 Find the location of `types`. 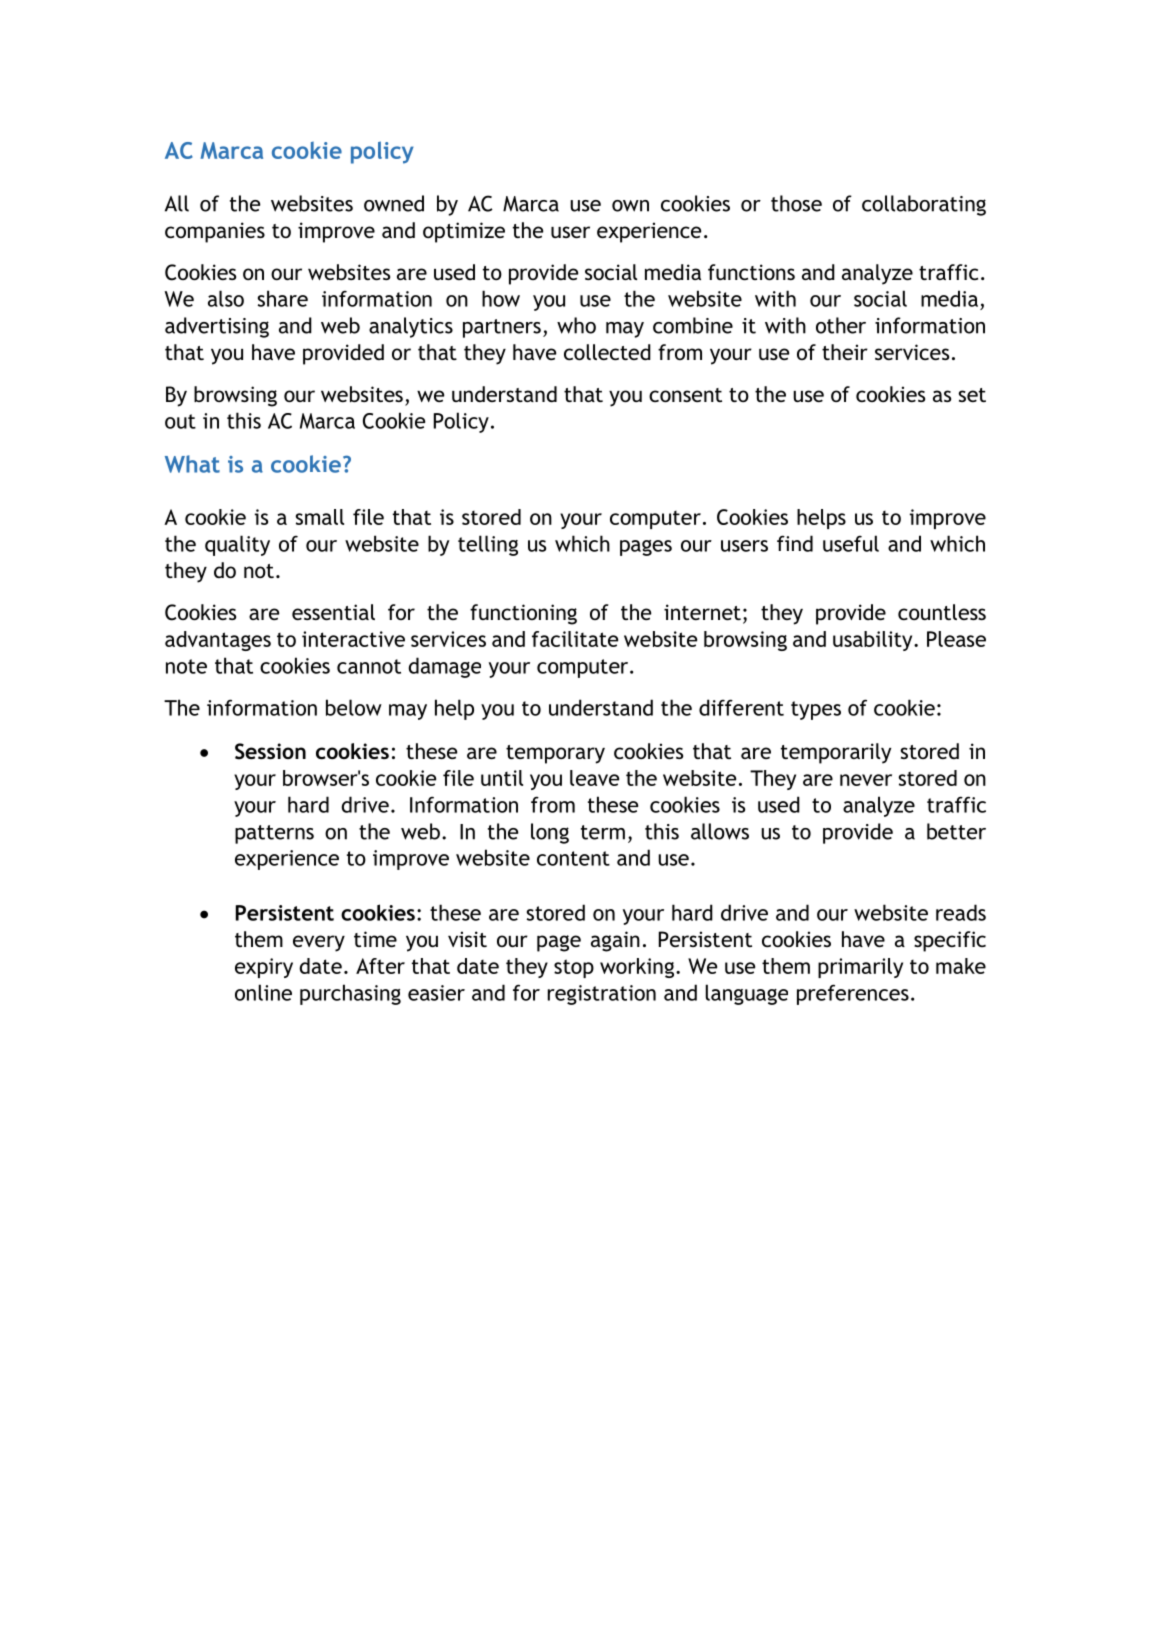

types is located at coordinates (816, 710).
